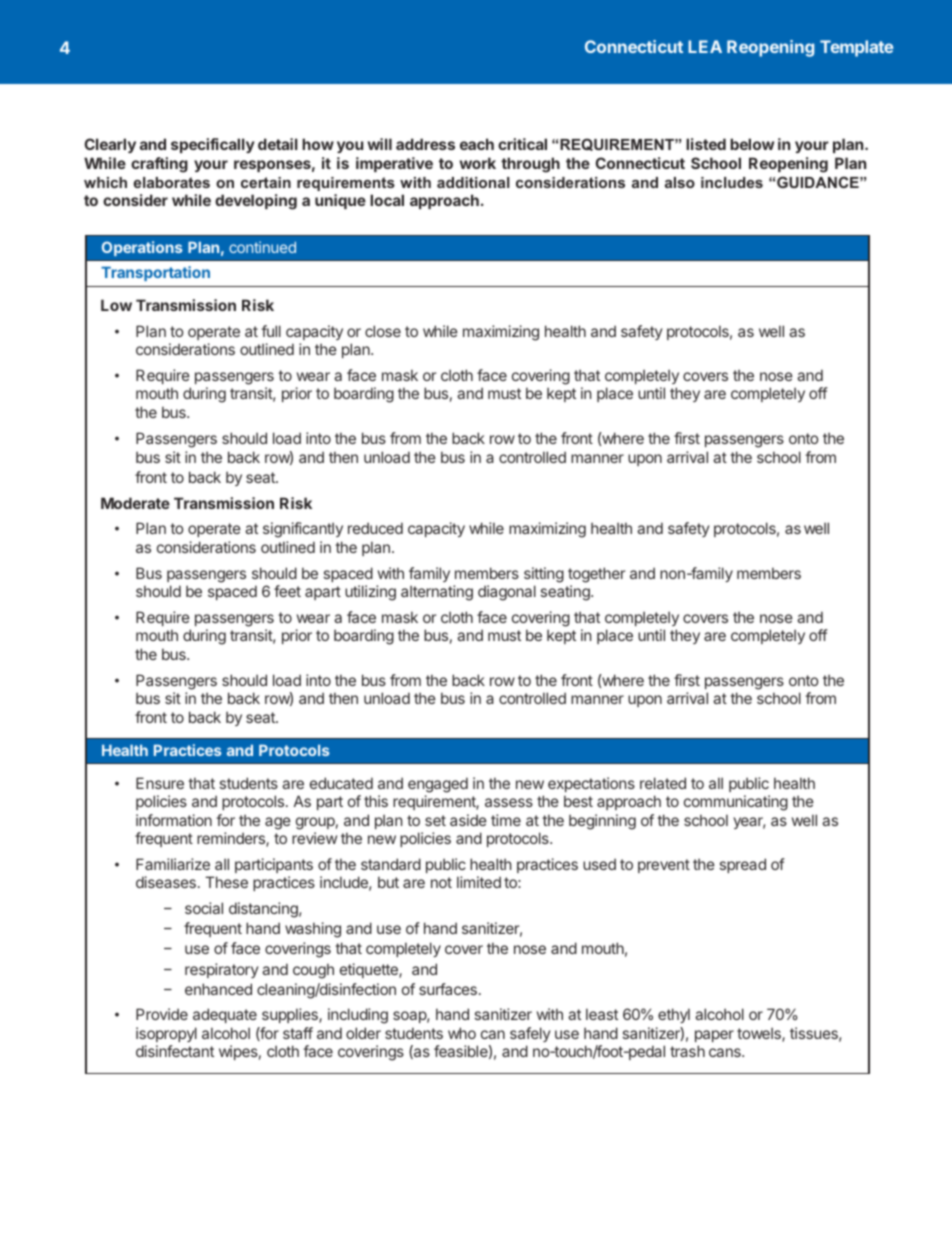 The image size is (952, 1233). I want to click on towels, so click(760, 1034).
